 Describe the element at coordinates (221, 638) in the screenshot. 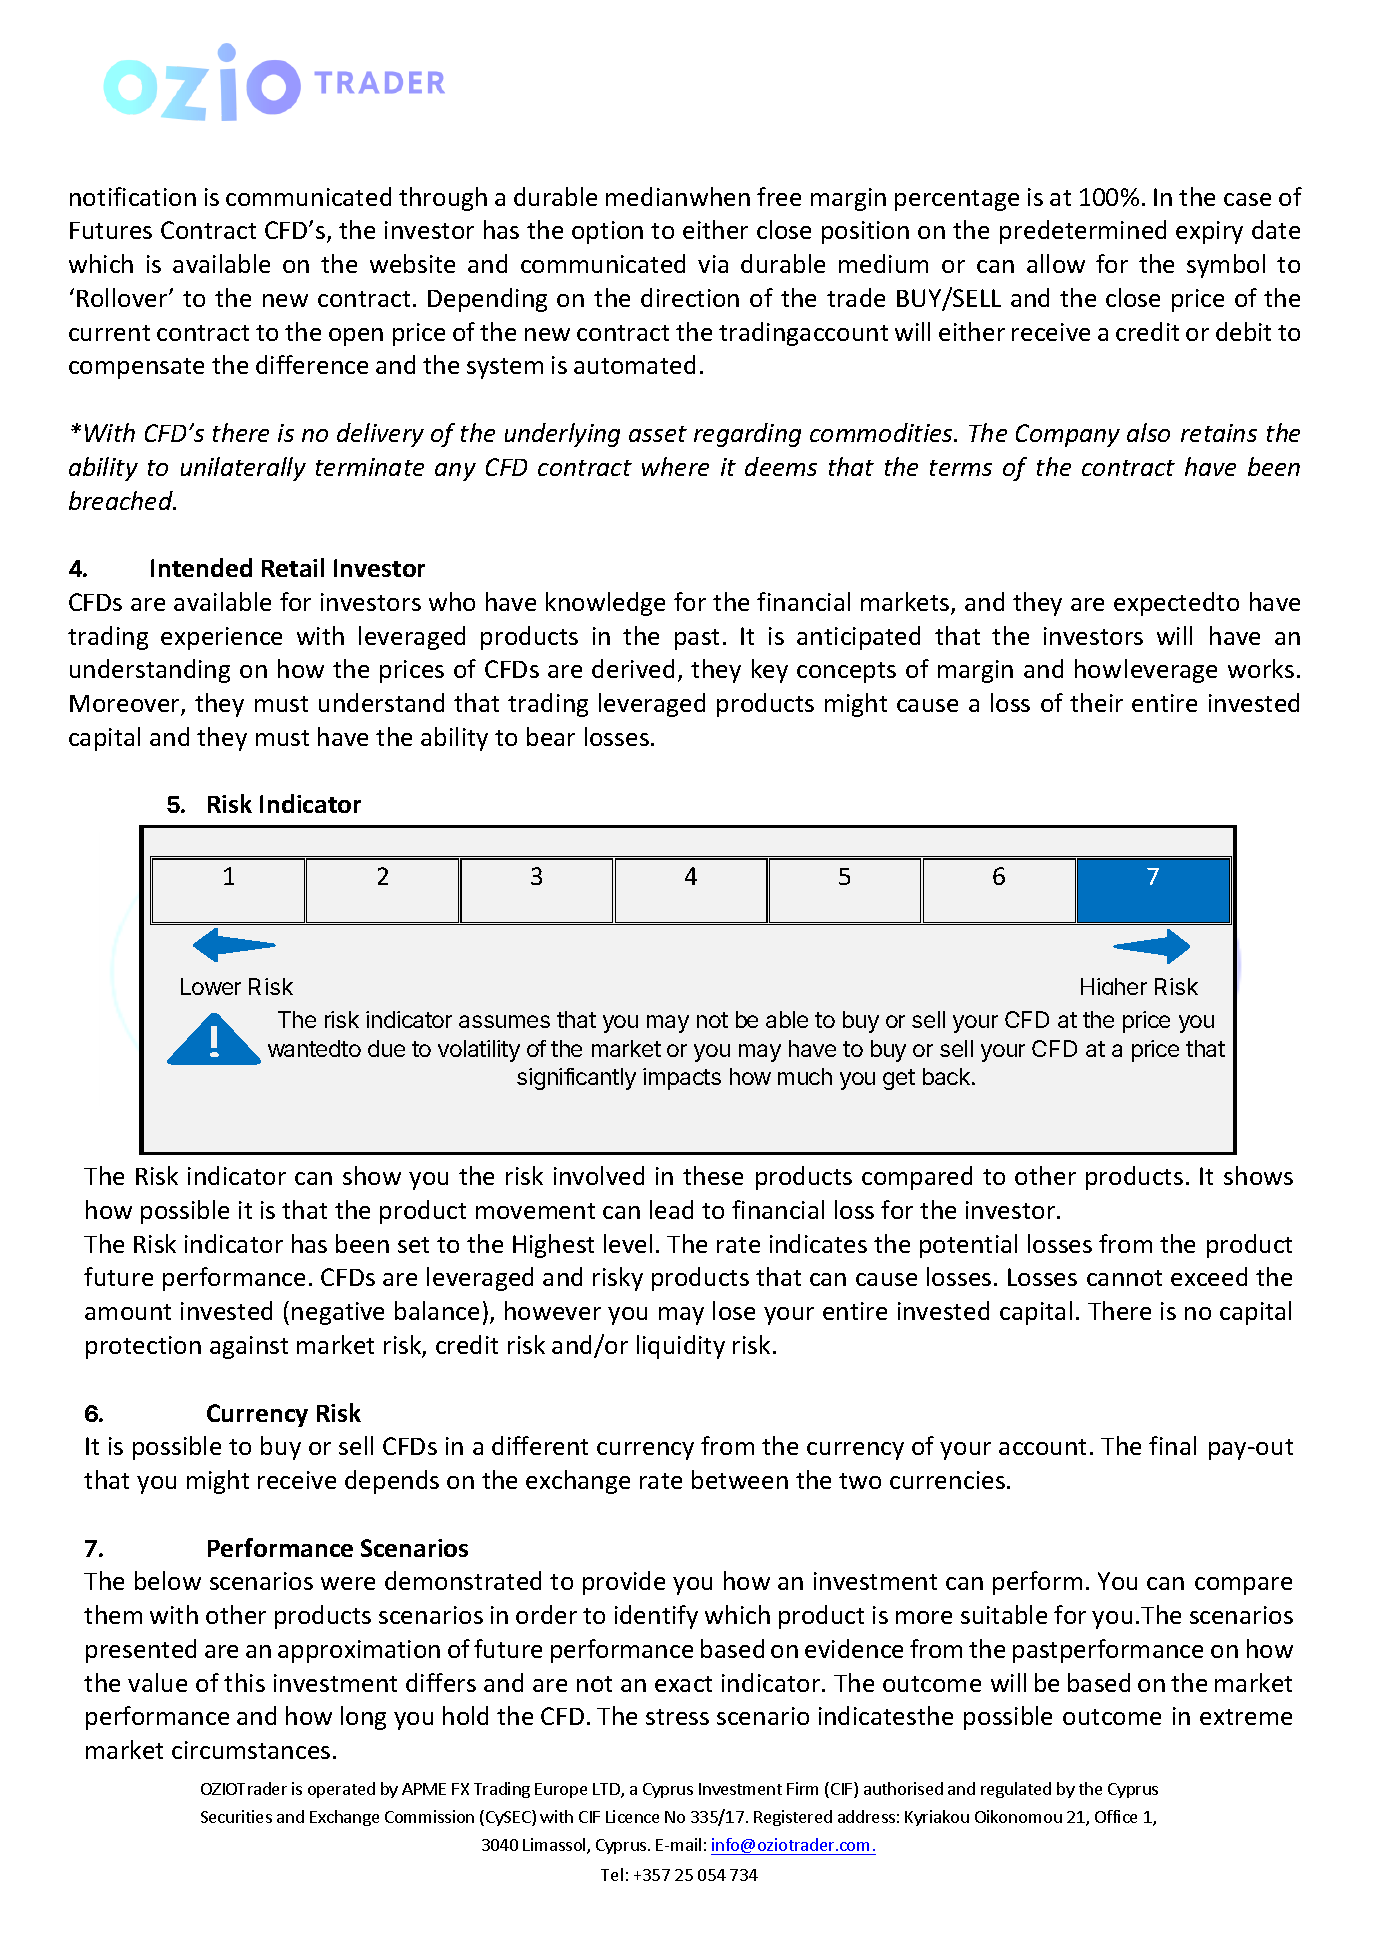

I see `experience` at that location.
